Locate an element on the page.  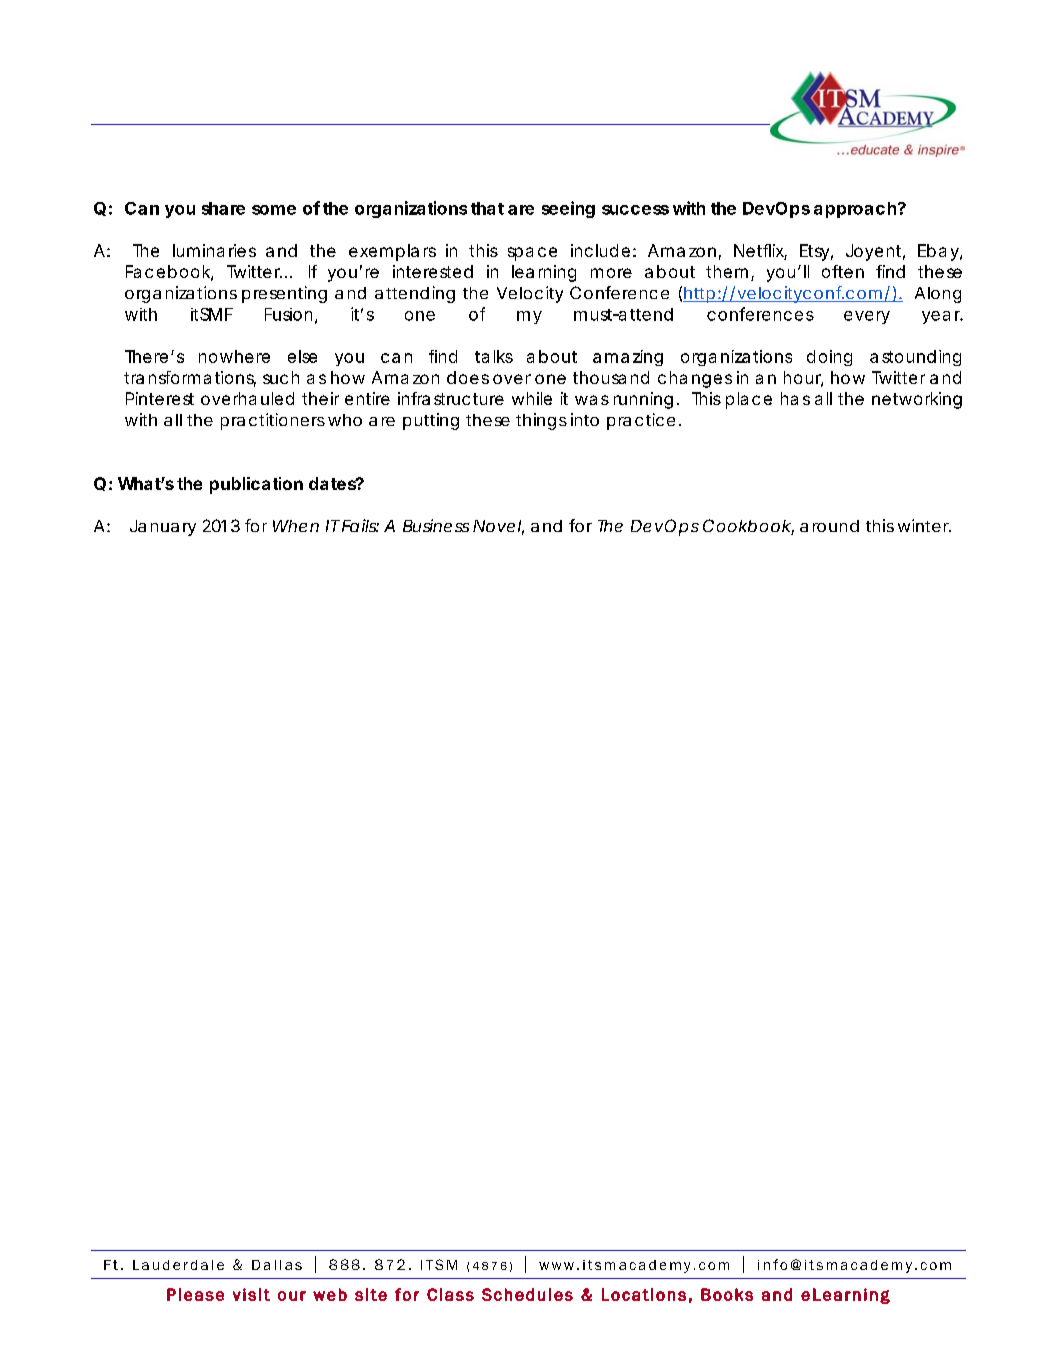
things is located at coordinates (541, 421).
